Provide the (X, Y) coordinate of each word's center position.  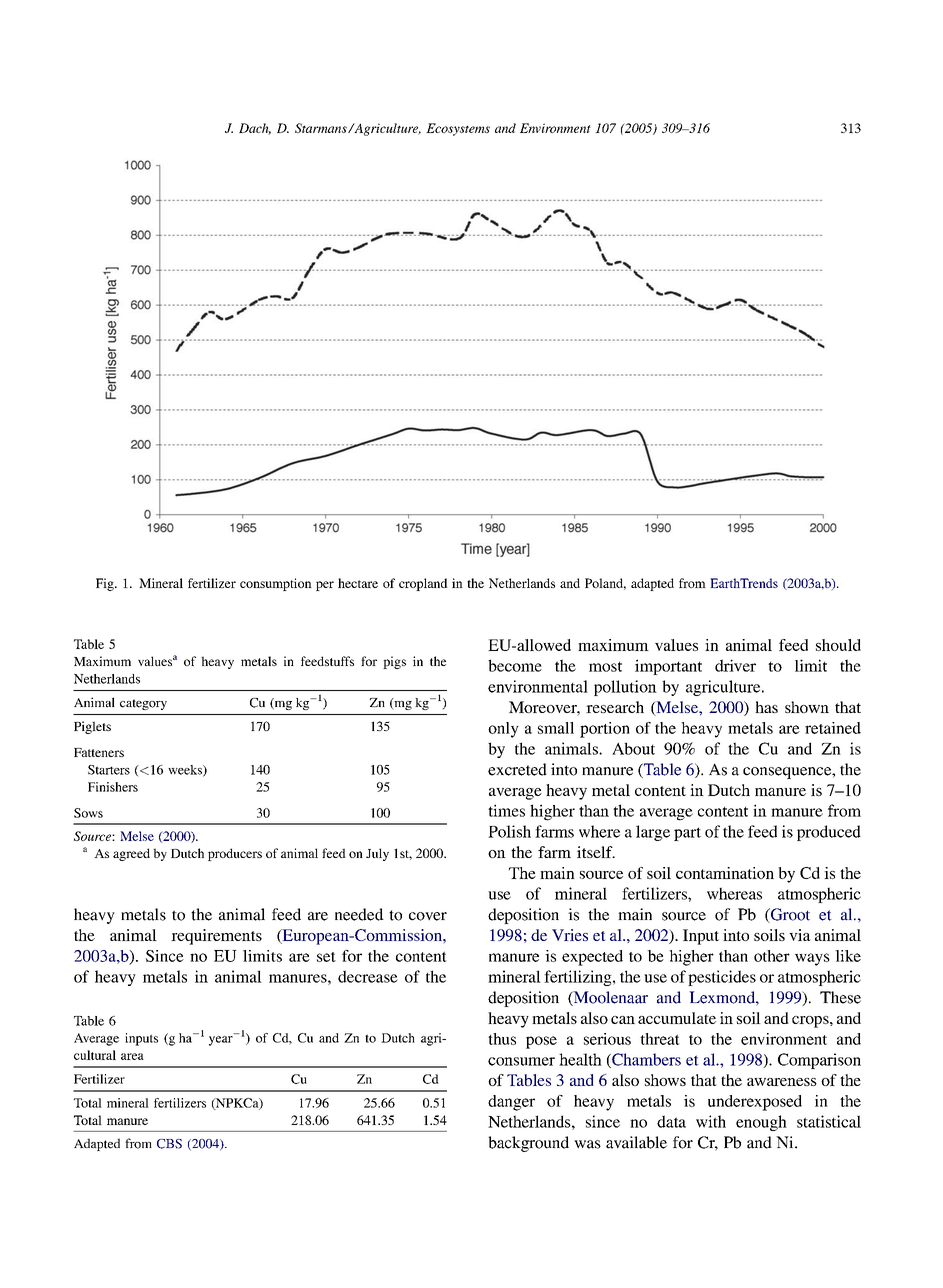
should (838, 645)
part (687, 834)
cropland (423, 584)
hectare (358, 583)
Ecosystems (458, 129)
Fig (106, 584)
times (506, 810)
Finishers (113, 787)
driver (735, 665)
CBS (169, 1144)
